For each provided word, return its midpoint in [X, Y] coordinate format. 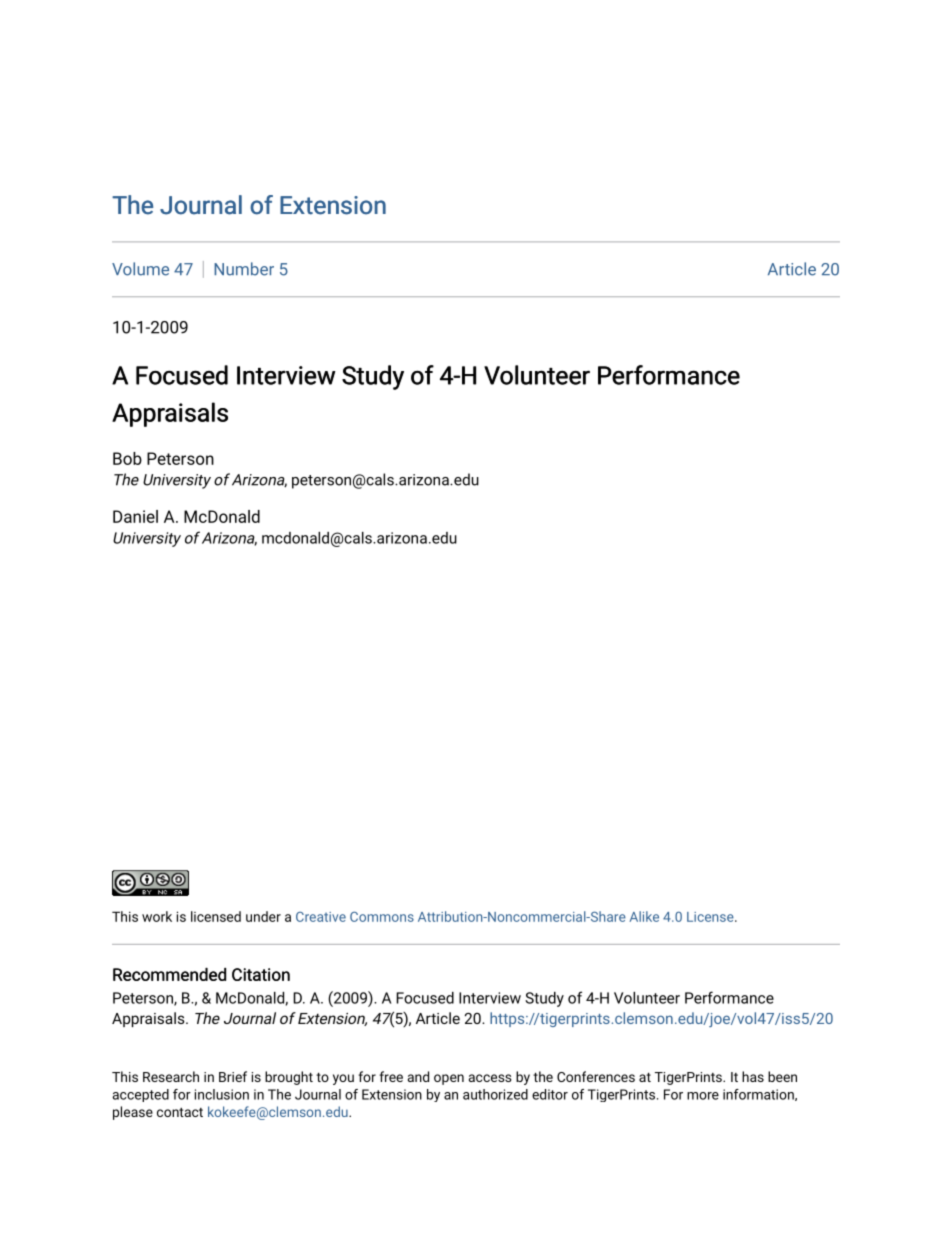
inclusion [222, 1094]
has [753, 1076]
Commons [382, 917]
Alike [644, 916]
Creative [321, 917]
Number [244, 269]
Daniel [135, 516]
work [157, 916]
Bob [127, 458]
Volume [140, 269]
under [263, 916]
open [449, 1079]
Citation [261, 974]
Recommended [169, 974]
